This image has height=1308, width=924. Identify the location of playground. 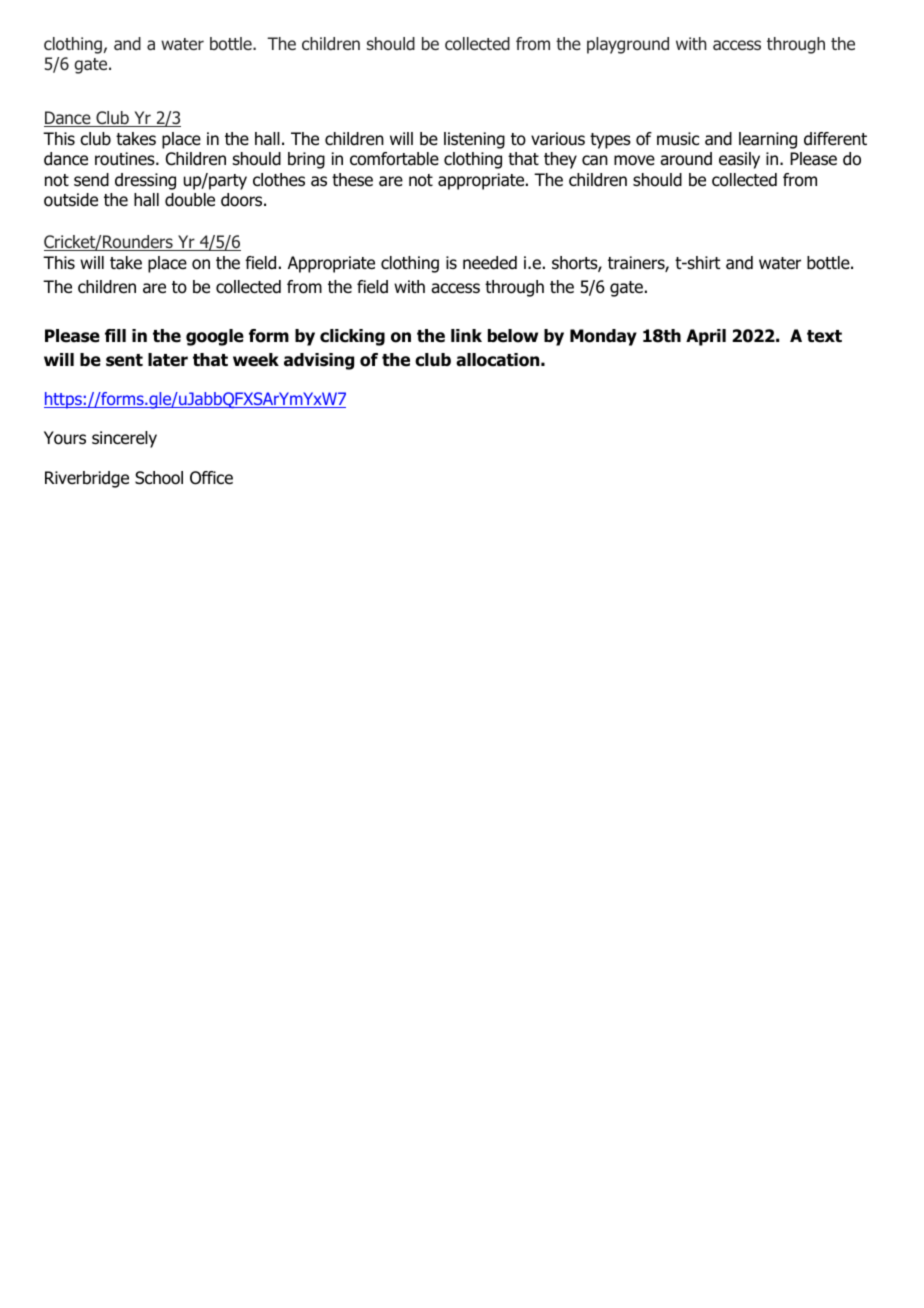
(628, 45).
